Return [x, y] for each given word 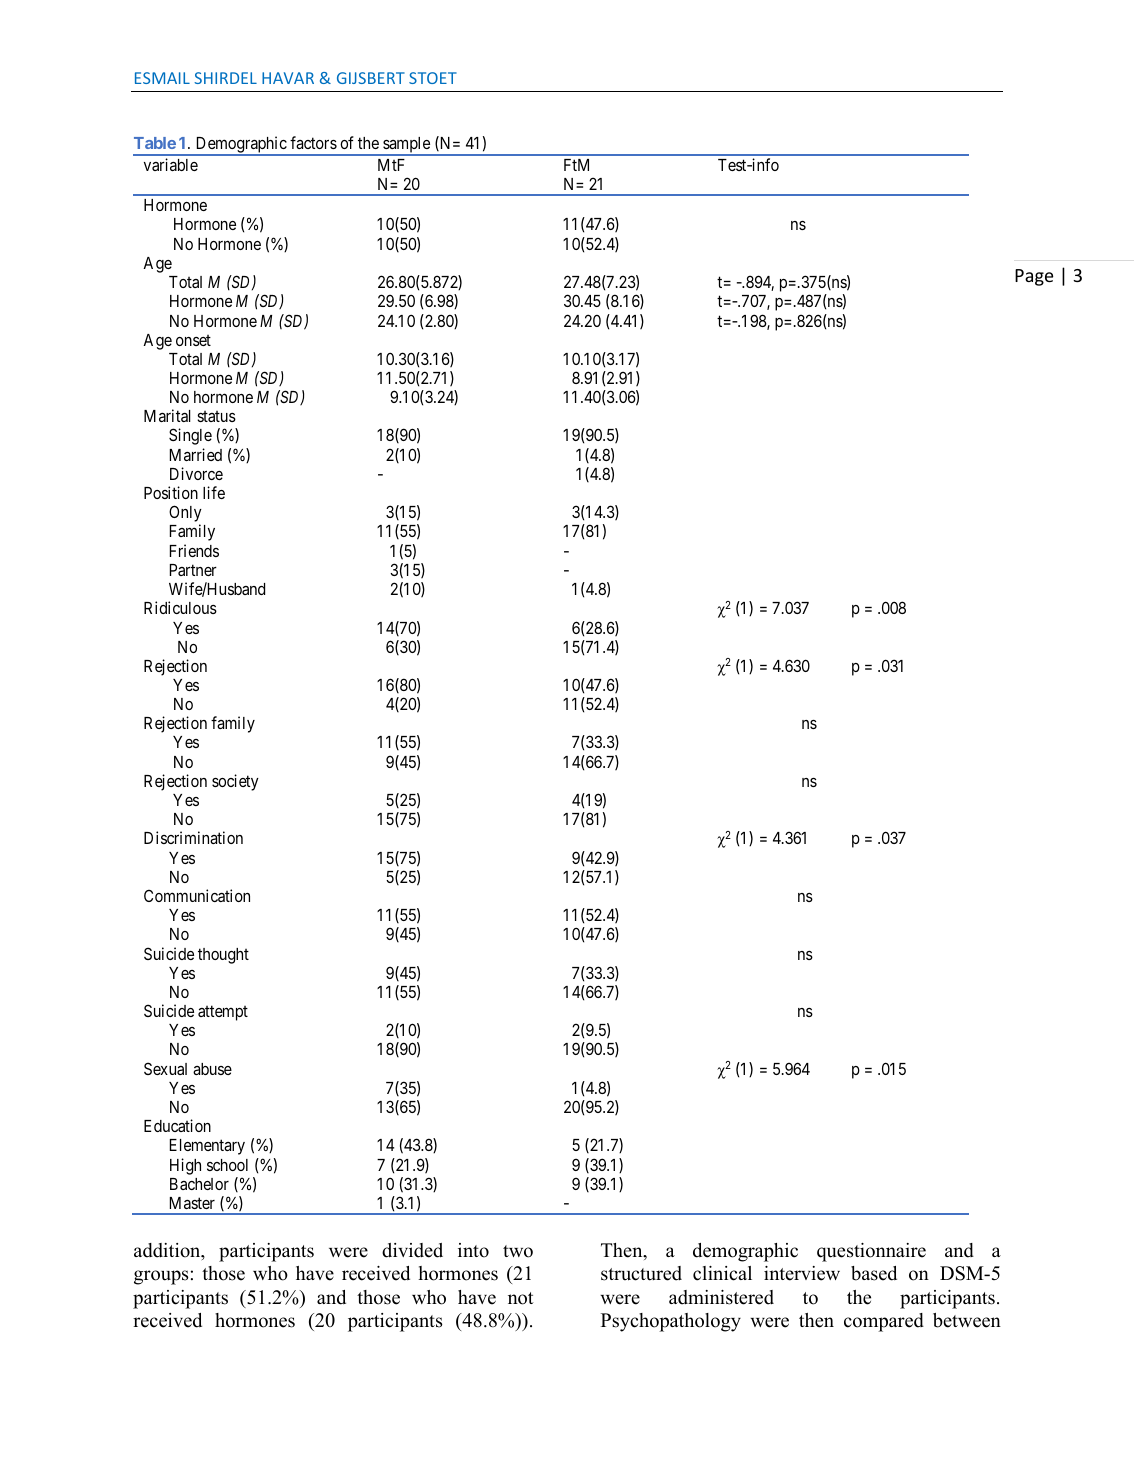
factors [313, 142]
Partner [193, 570]
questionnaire [871, 1252]
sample [406, 146]
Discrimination [193, 837]
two [518, 1251]
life [214, 492]
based [874, 1273]
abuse [212, 1069]
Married [196, 454]
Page [1034, 277]
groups [161, 1277]
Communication [197, 895]
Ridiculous [180, 607]
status [216, 416]
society [235, 782]
